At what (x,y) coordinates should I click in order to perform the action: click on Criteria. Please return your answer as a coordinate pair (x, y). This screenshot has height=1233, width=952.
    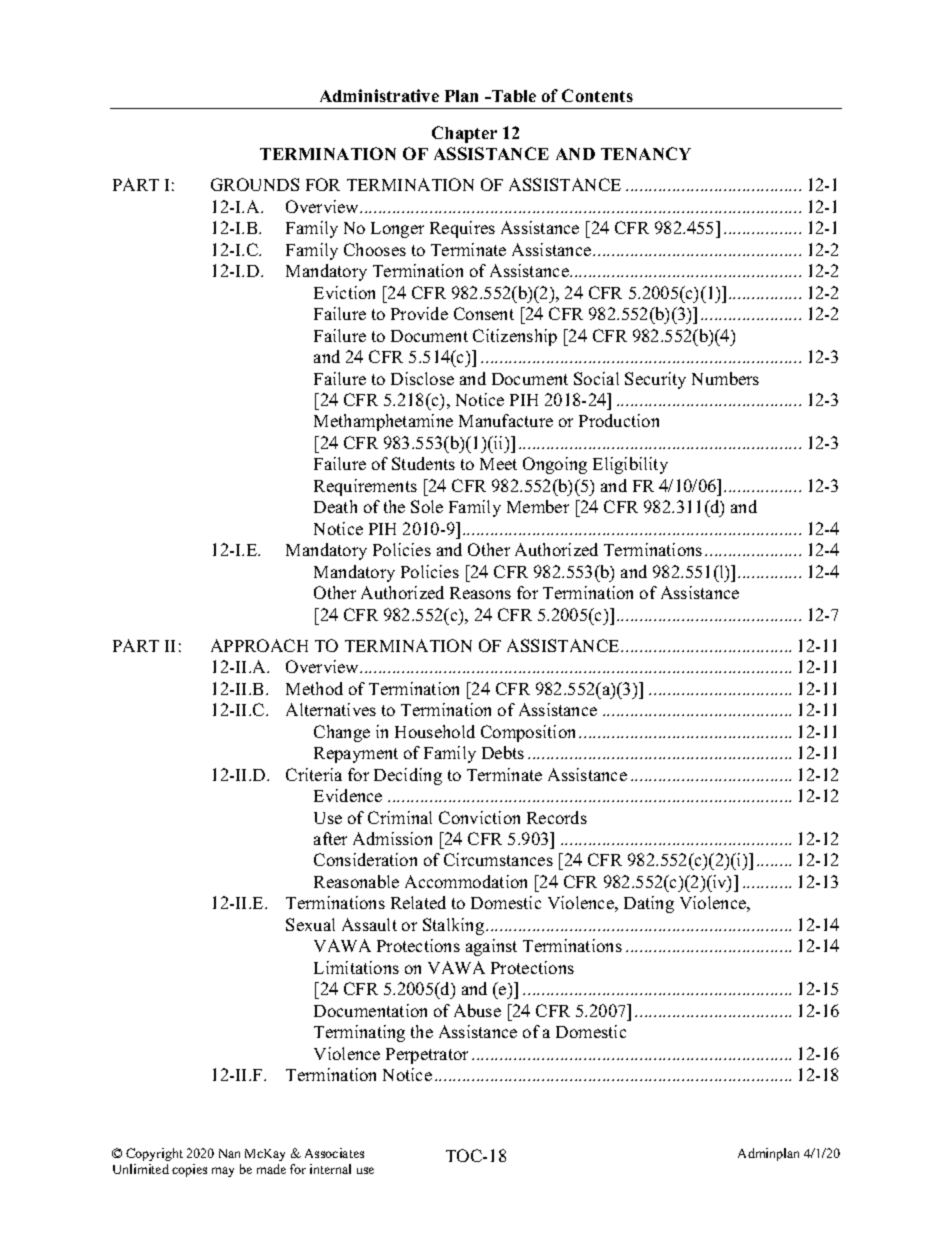
    Looking at the image, I should click on (314, 774).
